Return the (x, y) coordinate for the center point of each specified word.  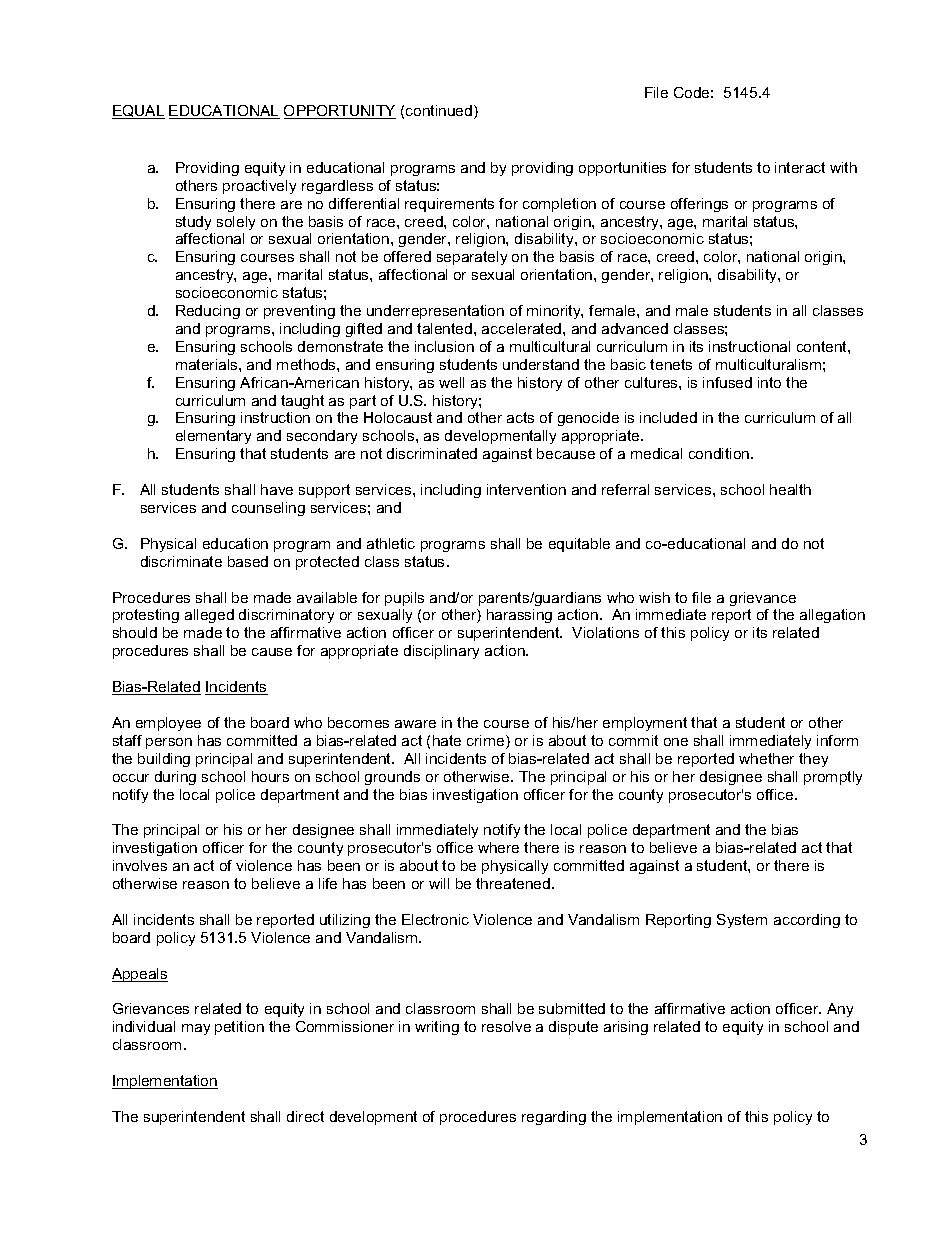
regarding (554, 1118)
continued (439, 110)
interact (800, 167)
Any (840, 1010)
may (196, 1029)
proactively (259, 187)
